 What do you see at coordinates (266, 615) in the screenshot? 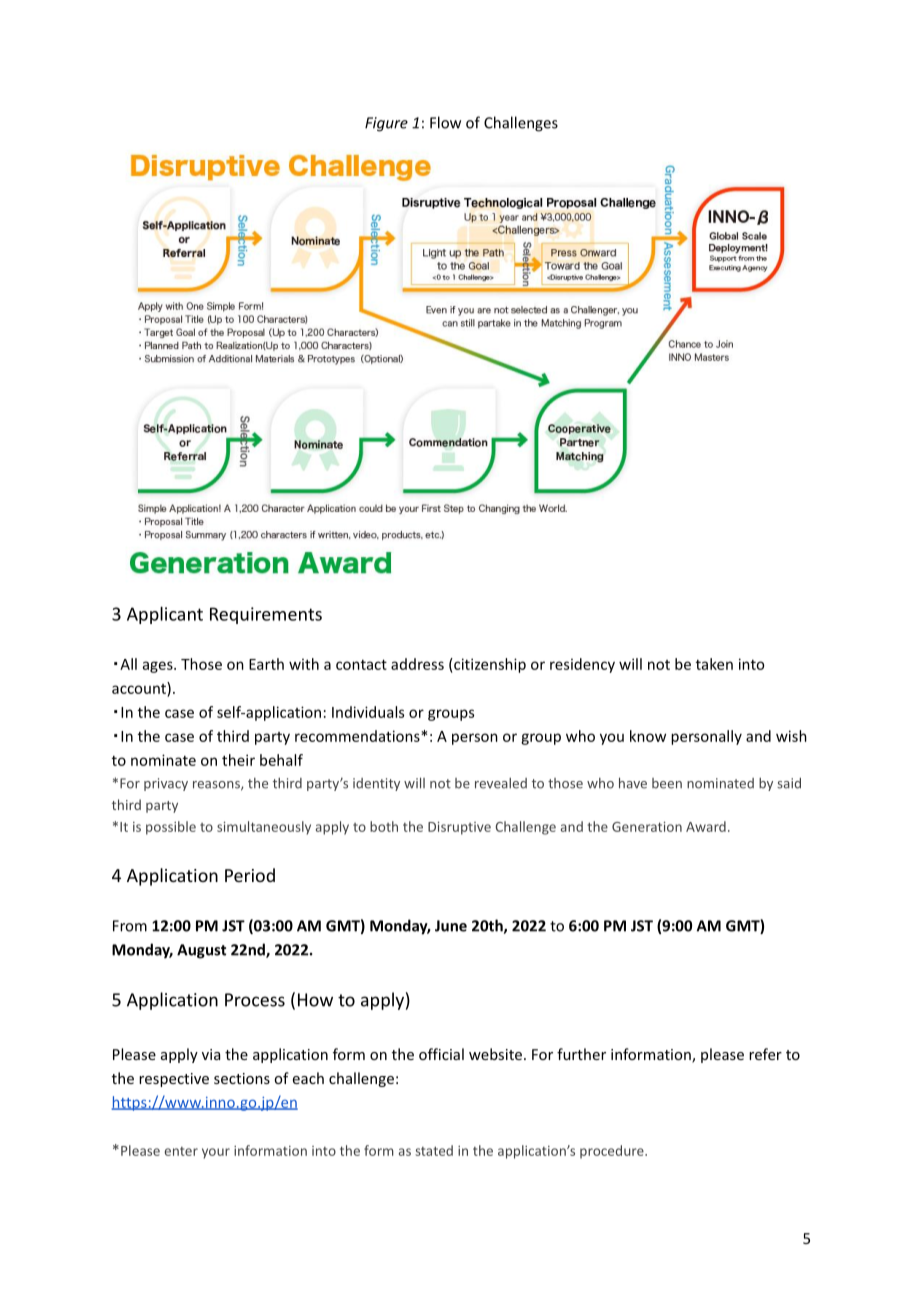
I see `Requirements` at bounding box center [266, 615].
